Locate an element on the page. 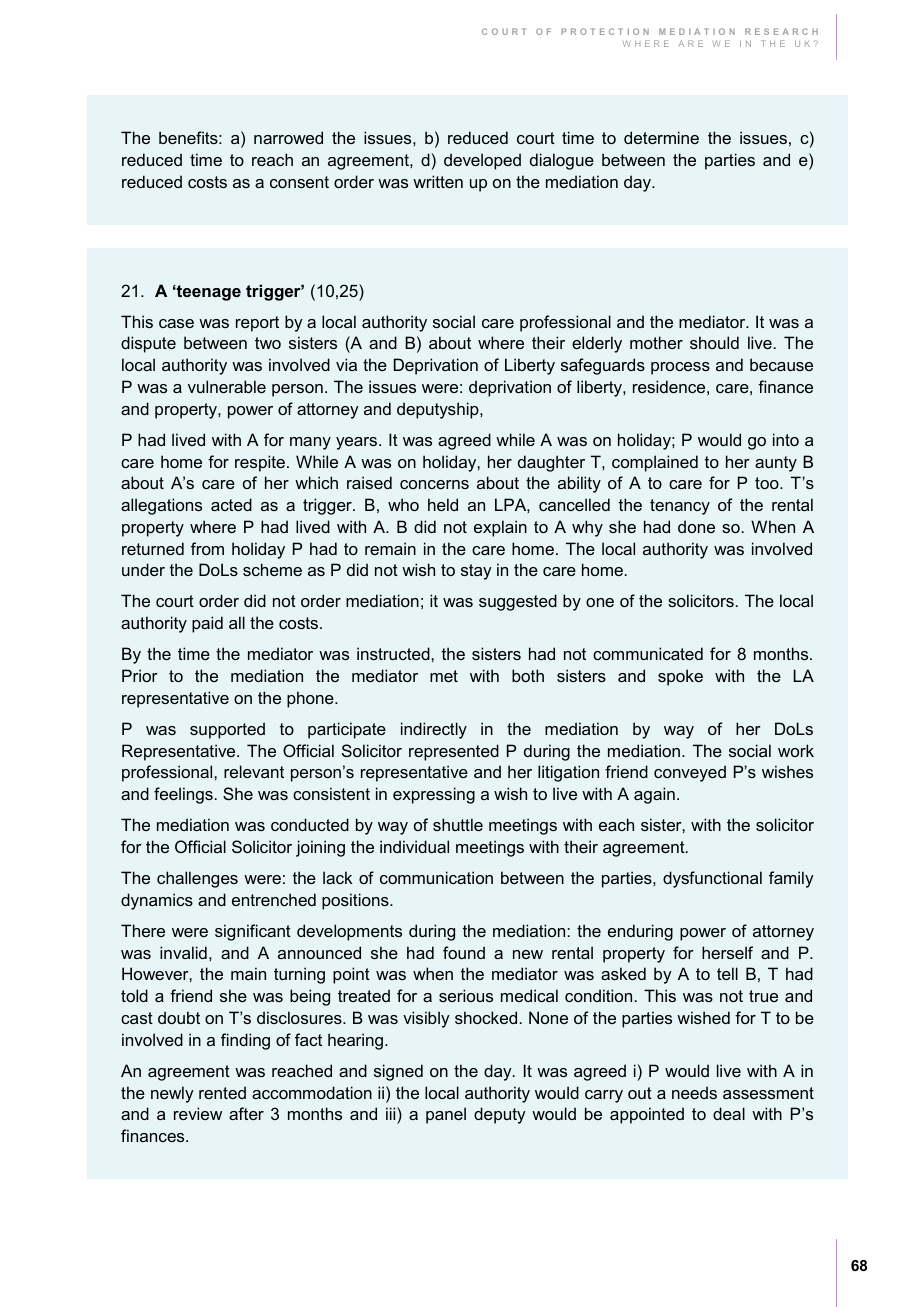 Image resolution: width=924 pixels, height=1307 pixels. panel is located at coordinates (446, 1115).
